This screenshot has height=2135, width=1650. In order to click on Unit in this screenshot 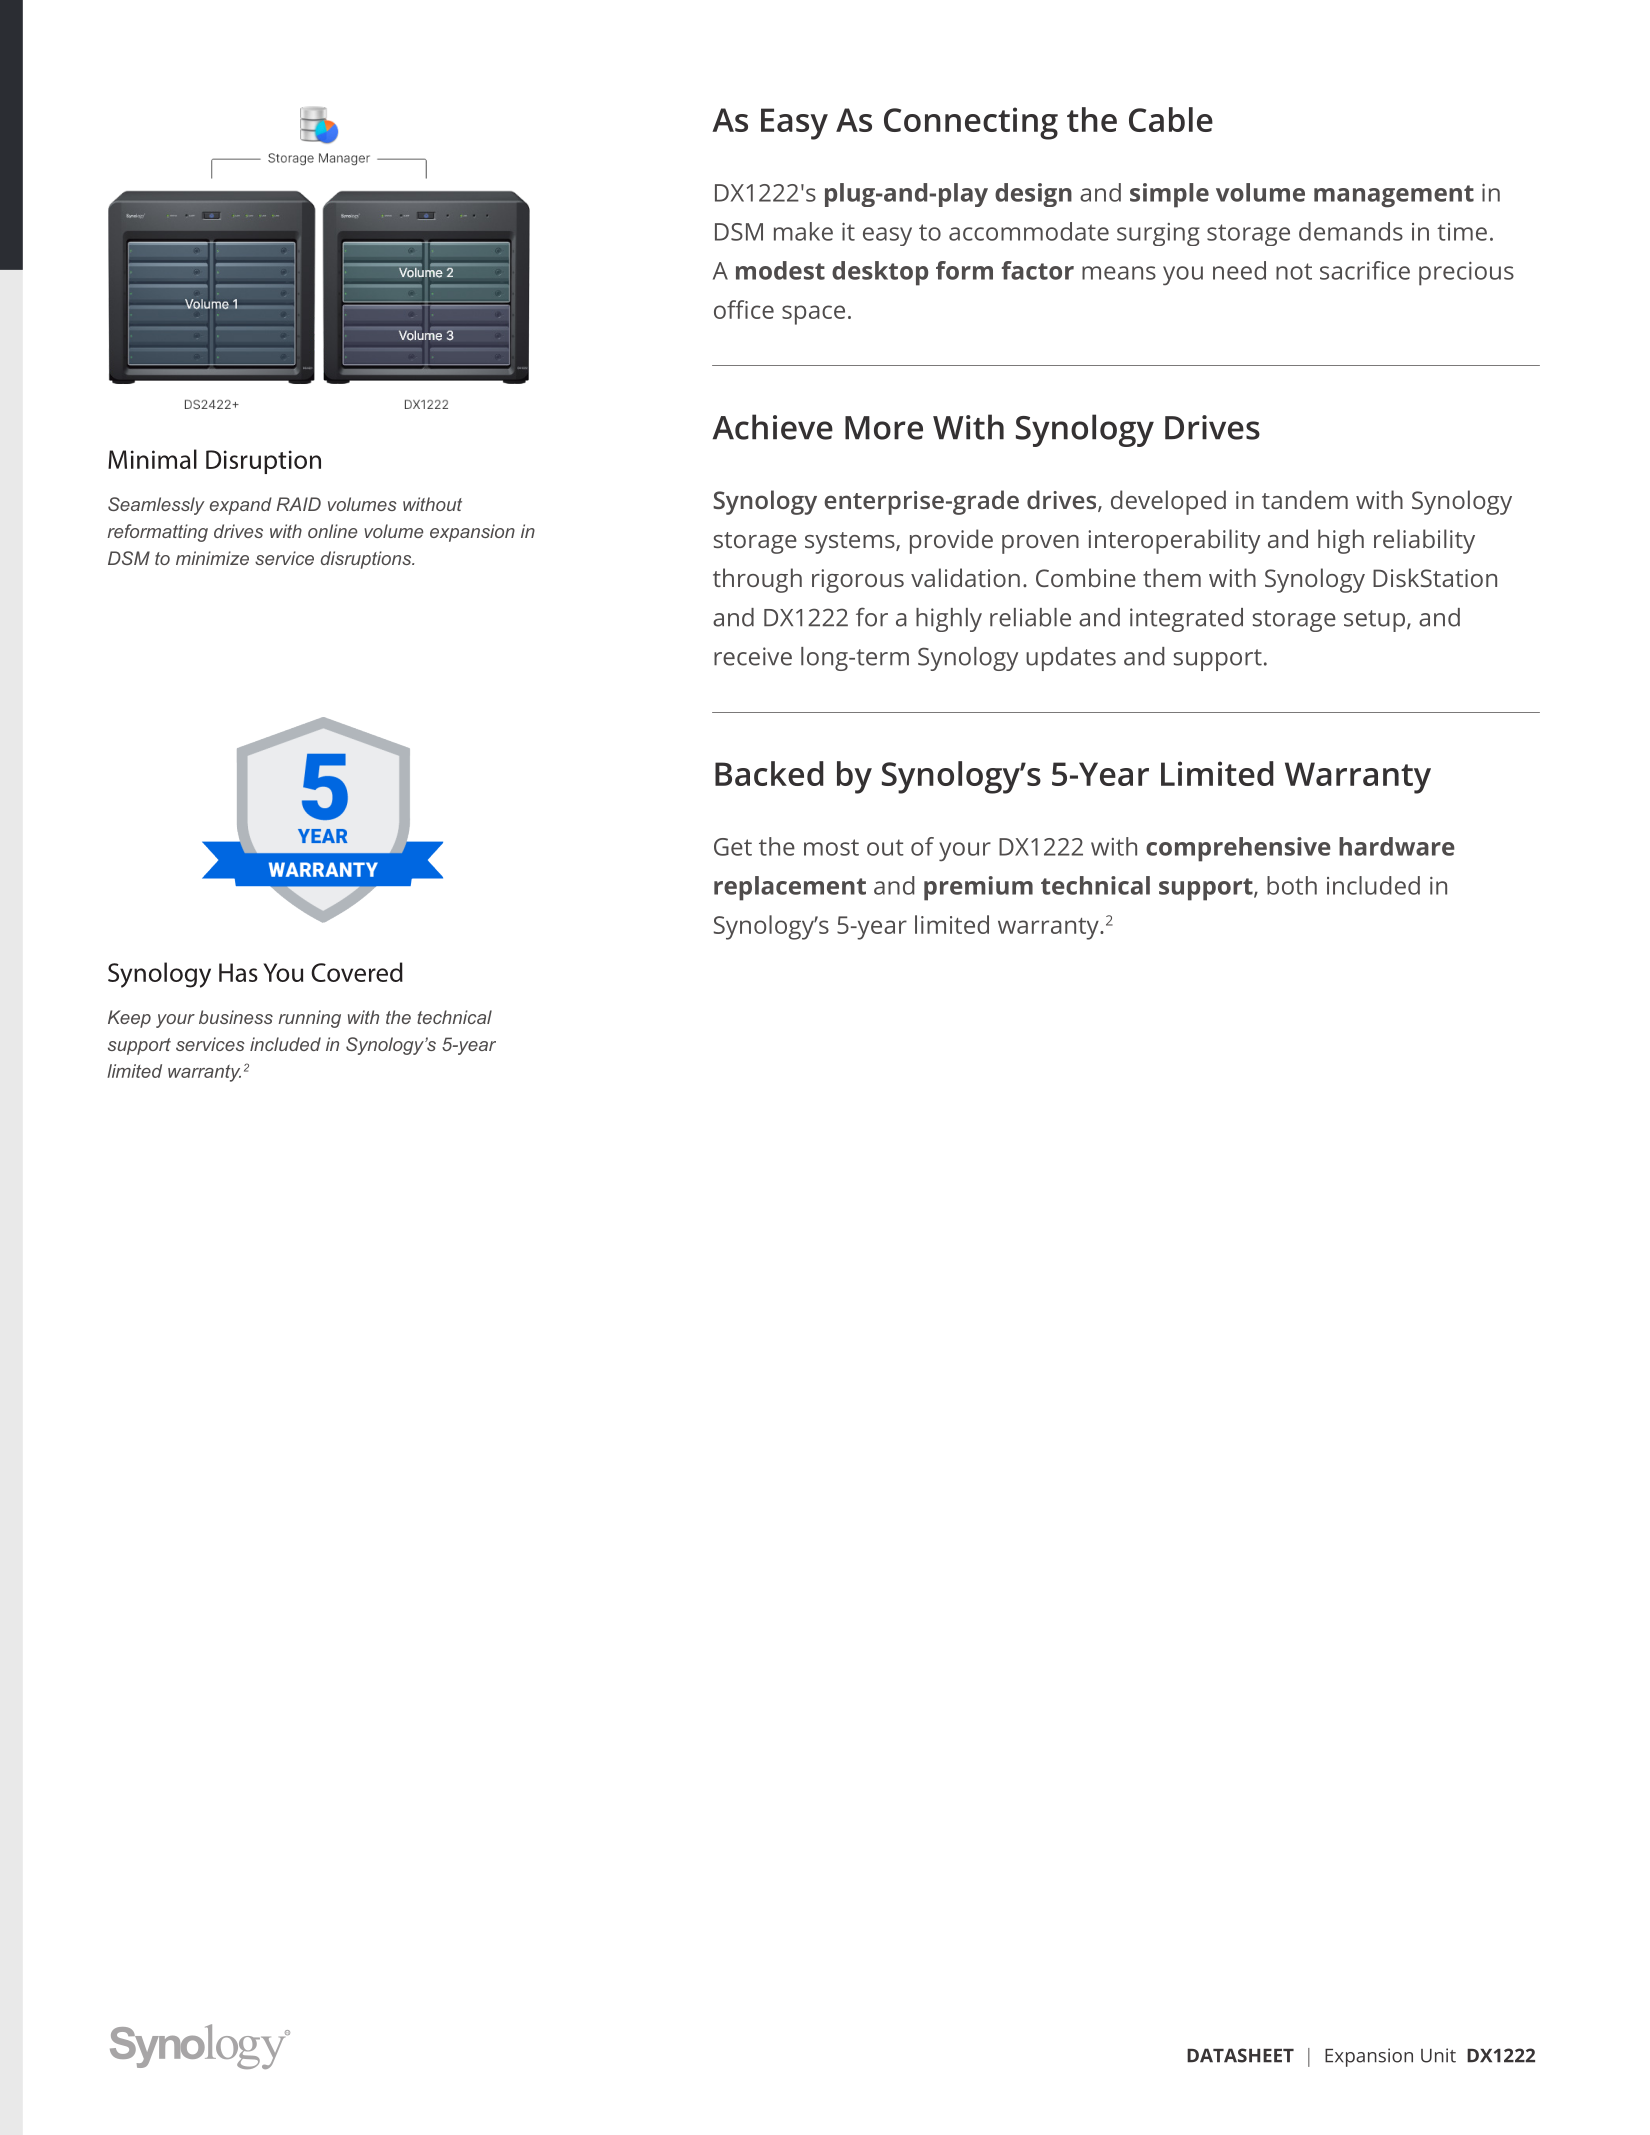, I will do `click(1438, 2055)`.
